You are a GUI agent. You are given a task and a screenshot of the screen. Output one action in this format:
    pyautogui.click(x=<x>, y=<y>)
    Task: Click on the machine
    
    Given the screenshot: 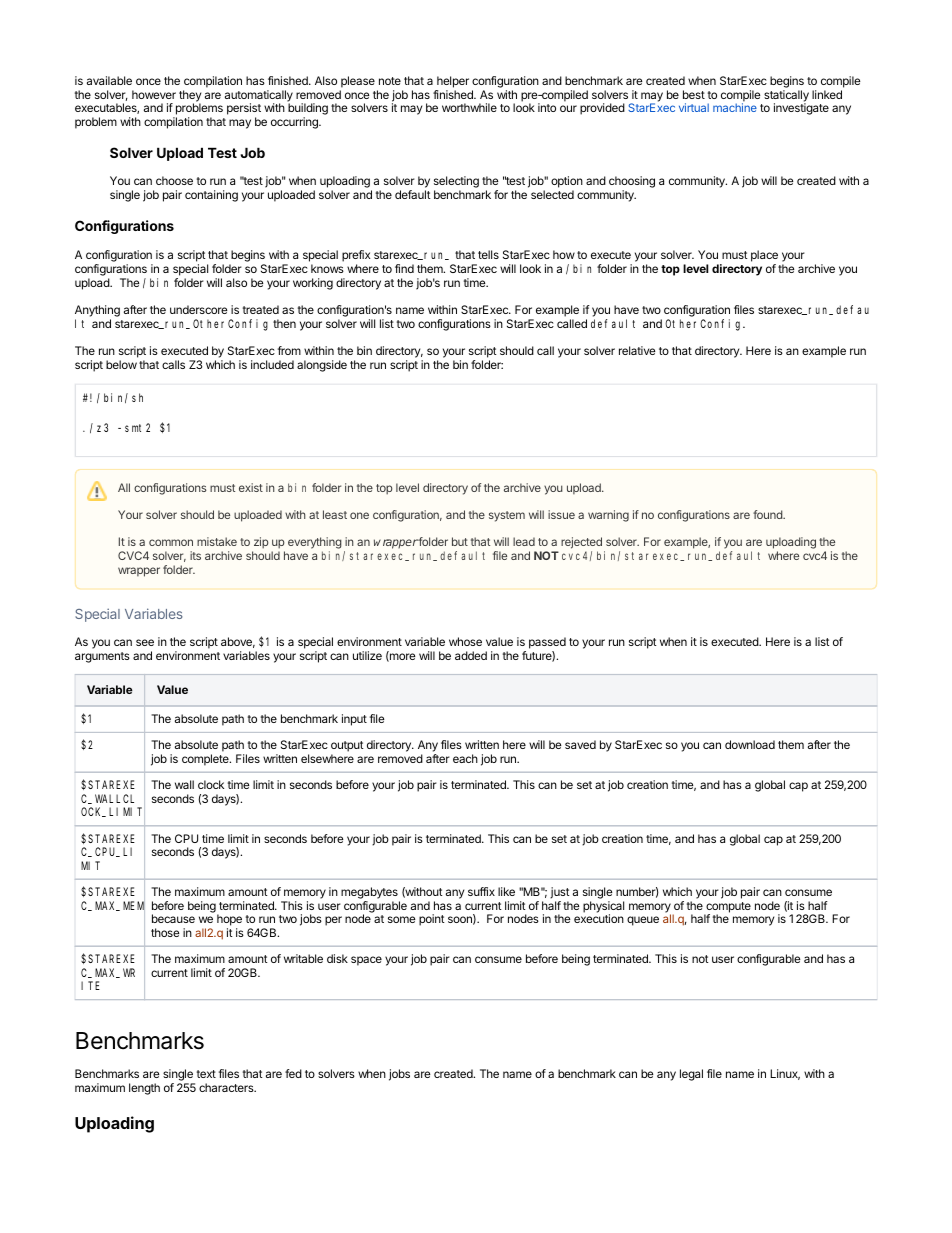 What is the action you would take?
    pyautogui.click(x=735, y=107)
